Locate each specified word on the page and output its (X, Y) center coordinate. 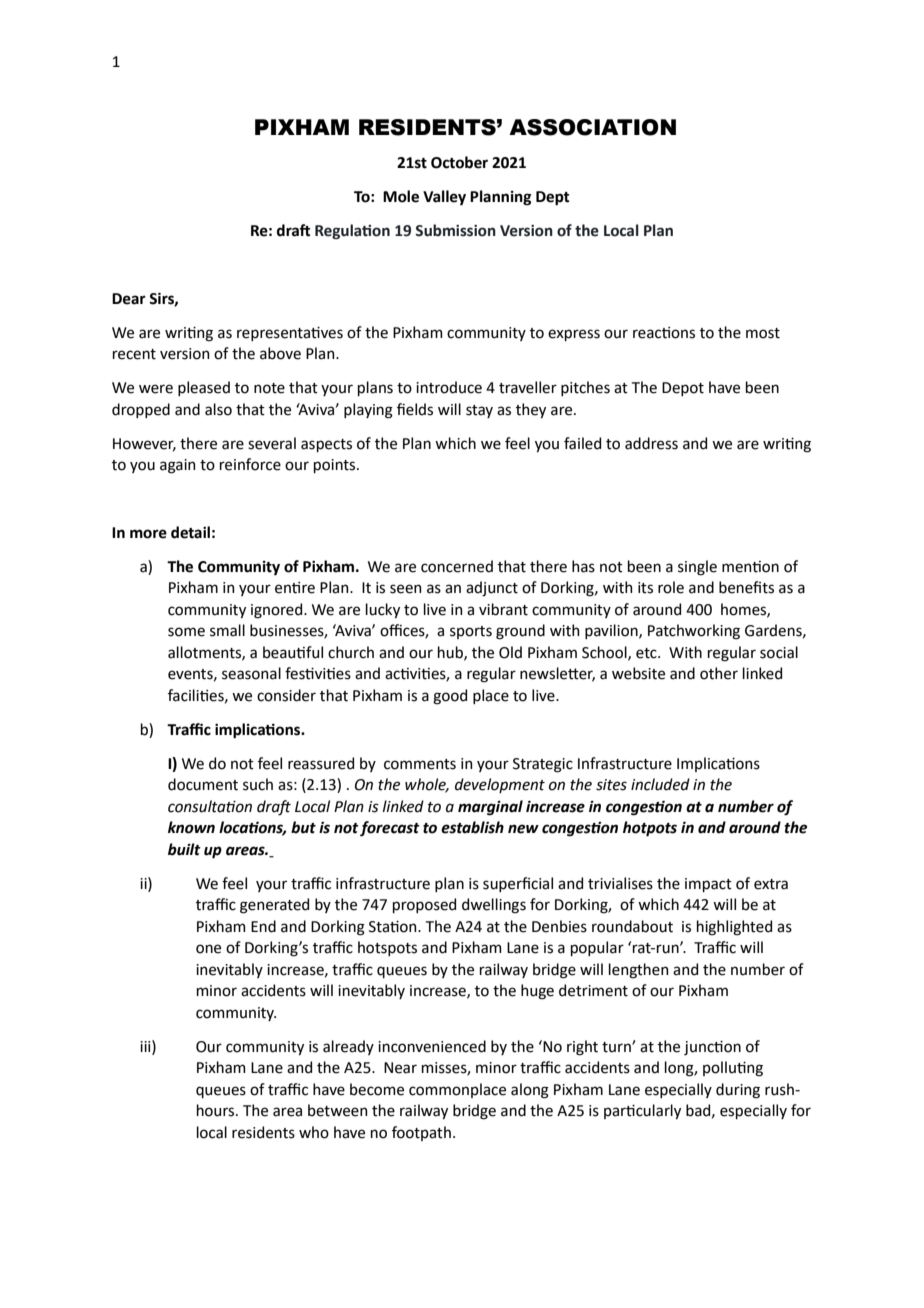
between (338, 1110)
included (660, 784)
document (203, 784)
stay (479, 411)
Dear (129, 299)
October (459, 162)
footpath (421, 1133)
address (651, 443)
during (738, 1091)
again (178, 466)
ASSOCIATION (592, 127)
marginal (490, 808)
